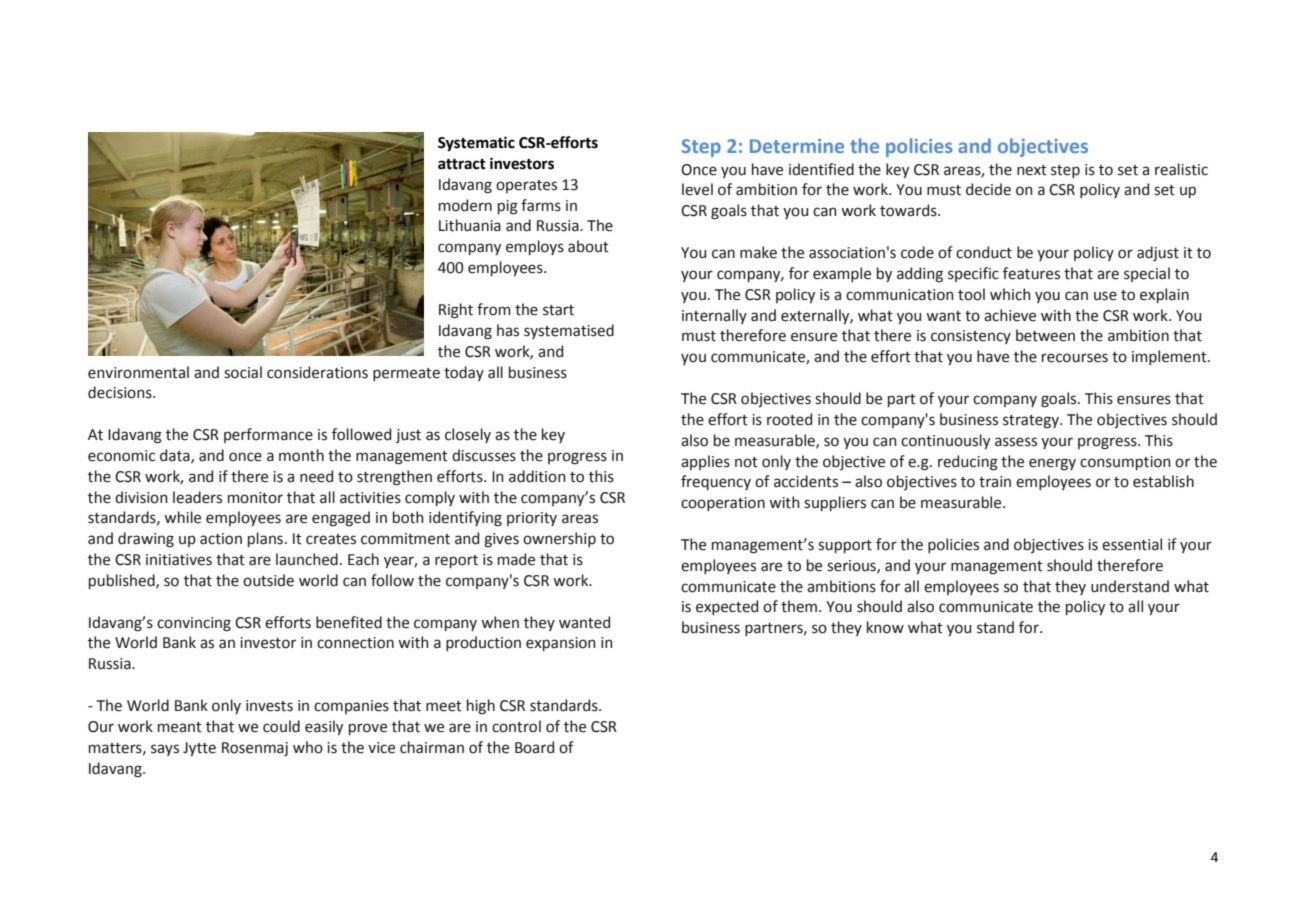  What do you see at coordinates (281, 726) in the document?
I see `could` at bounding box center [281, 726].
